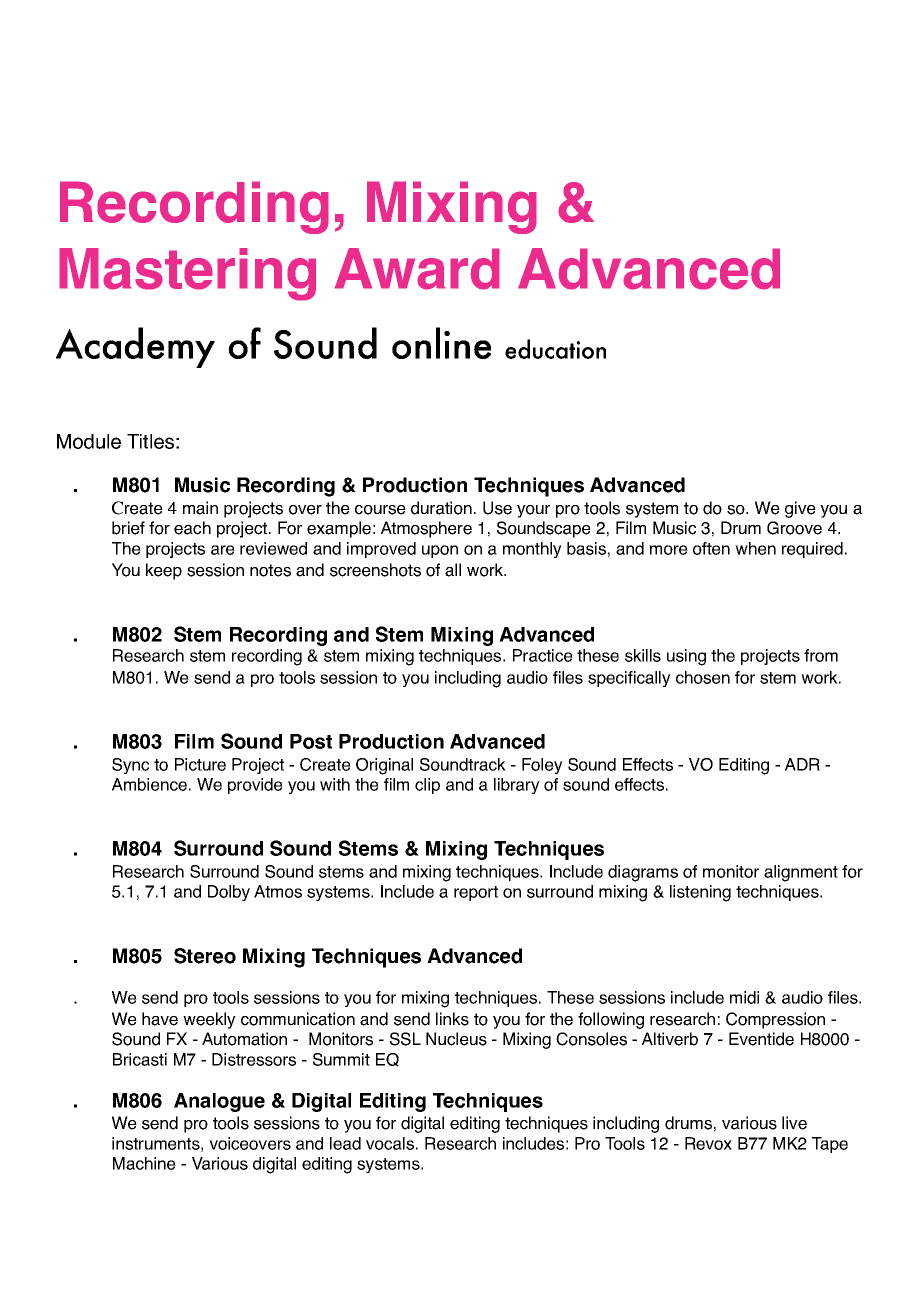 This screenshot has height=1308, width=924. I want to click on clip, so click(427, 786).
